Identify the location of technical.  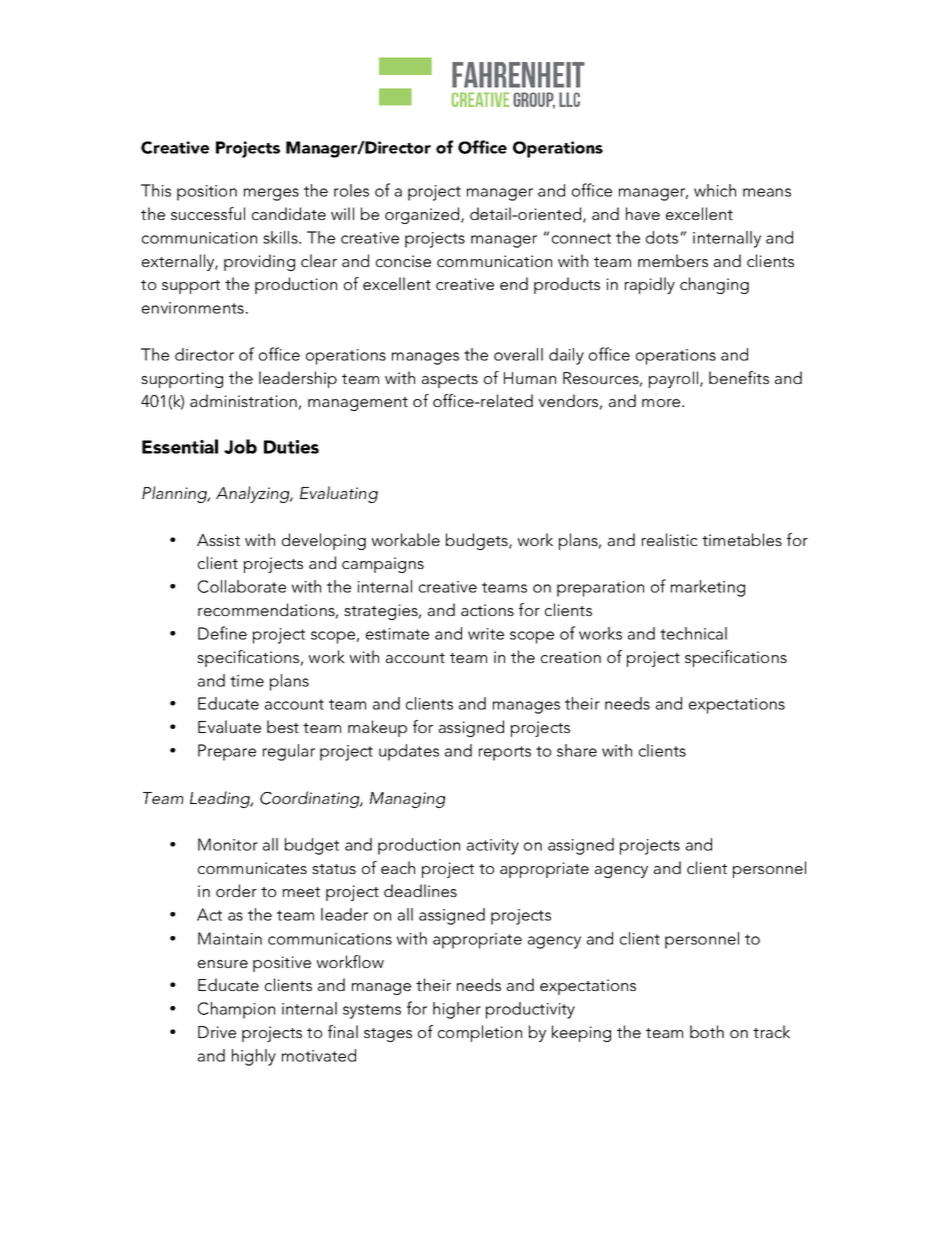
(693, 633).
